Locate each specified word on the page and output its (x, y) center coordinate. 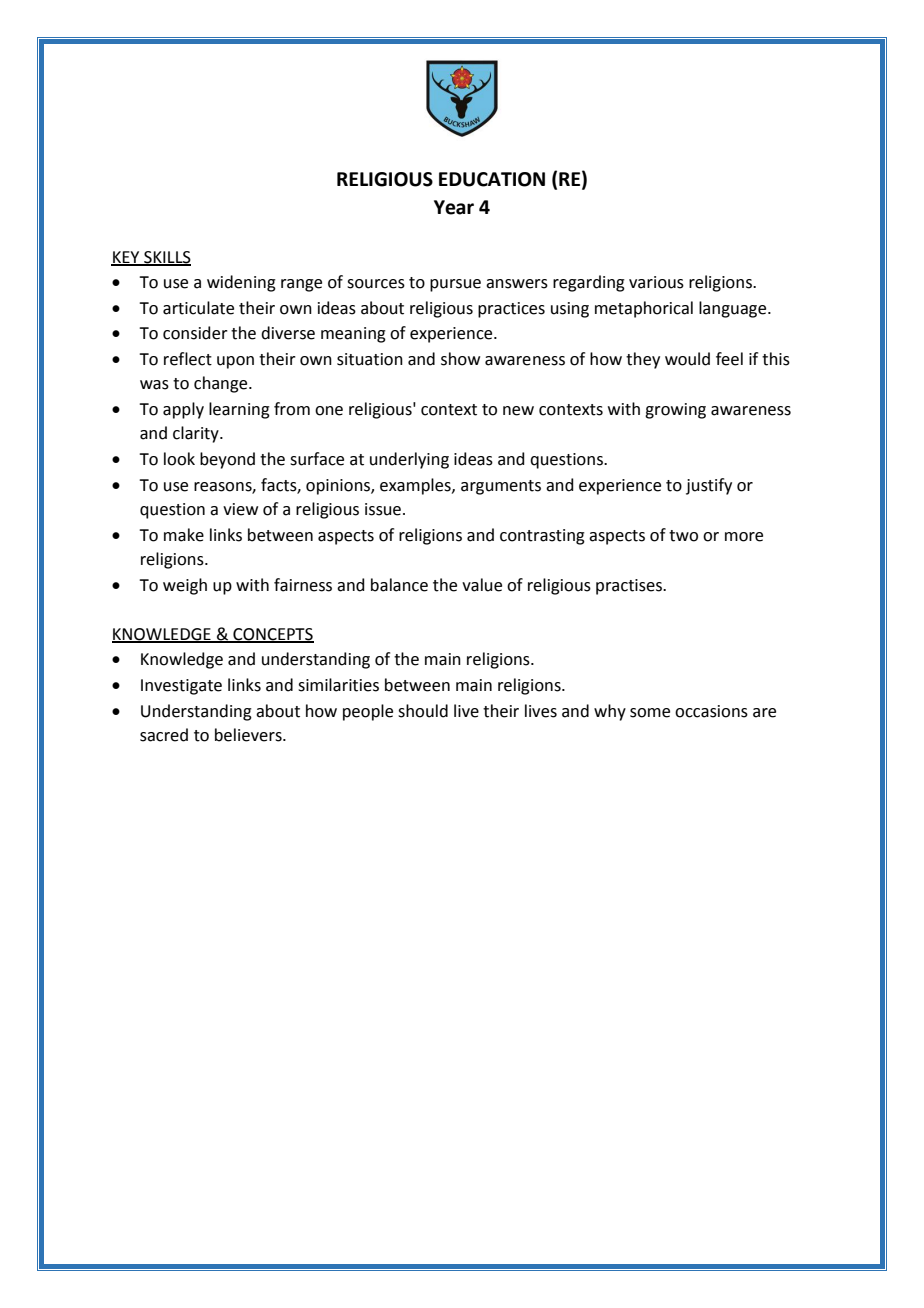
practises (630, 587)
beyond (227, 460)
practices (511, 310)
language (734, 309)
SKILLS (166, 258)
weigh (185, 586)
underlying (409, 460)
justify (709, 486)
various (656, 282)
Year (454, 207)
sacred (164, 735)
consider (195, 333)
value (482, 585)
